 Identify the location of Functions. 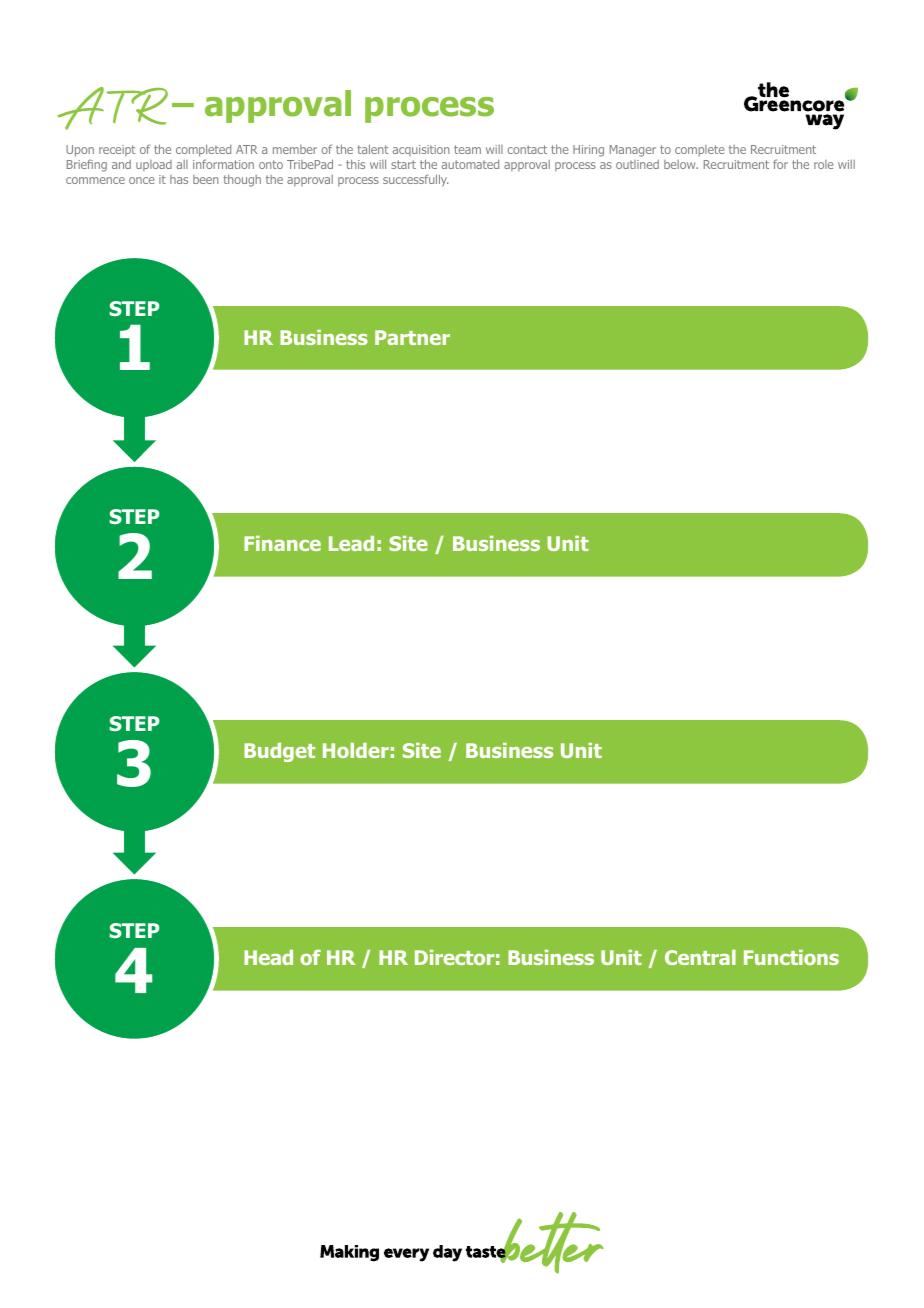
(791, 957).
